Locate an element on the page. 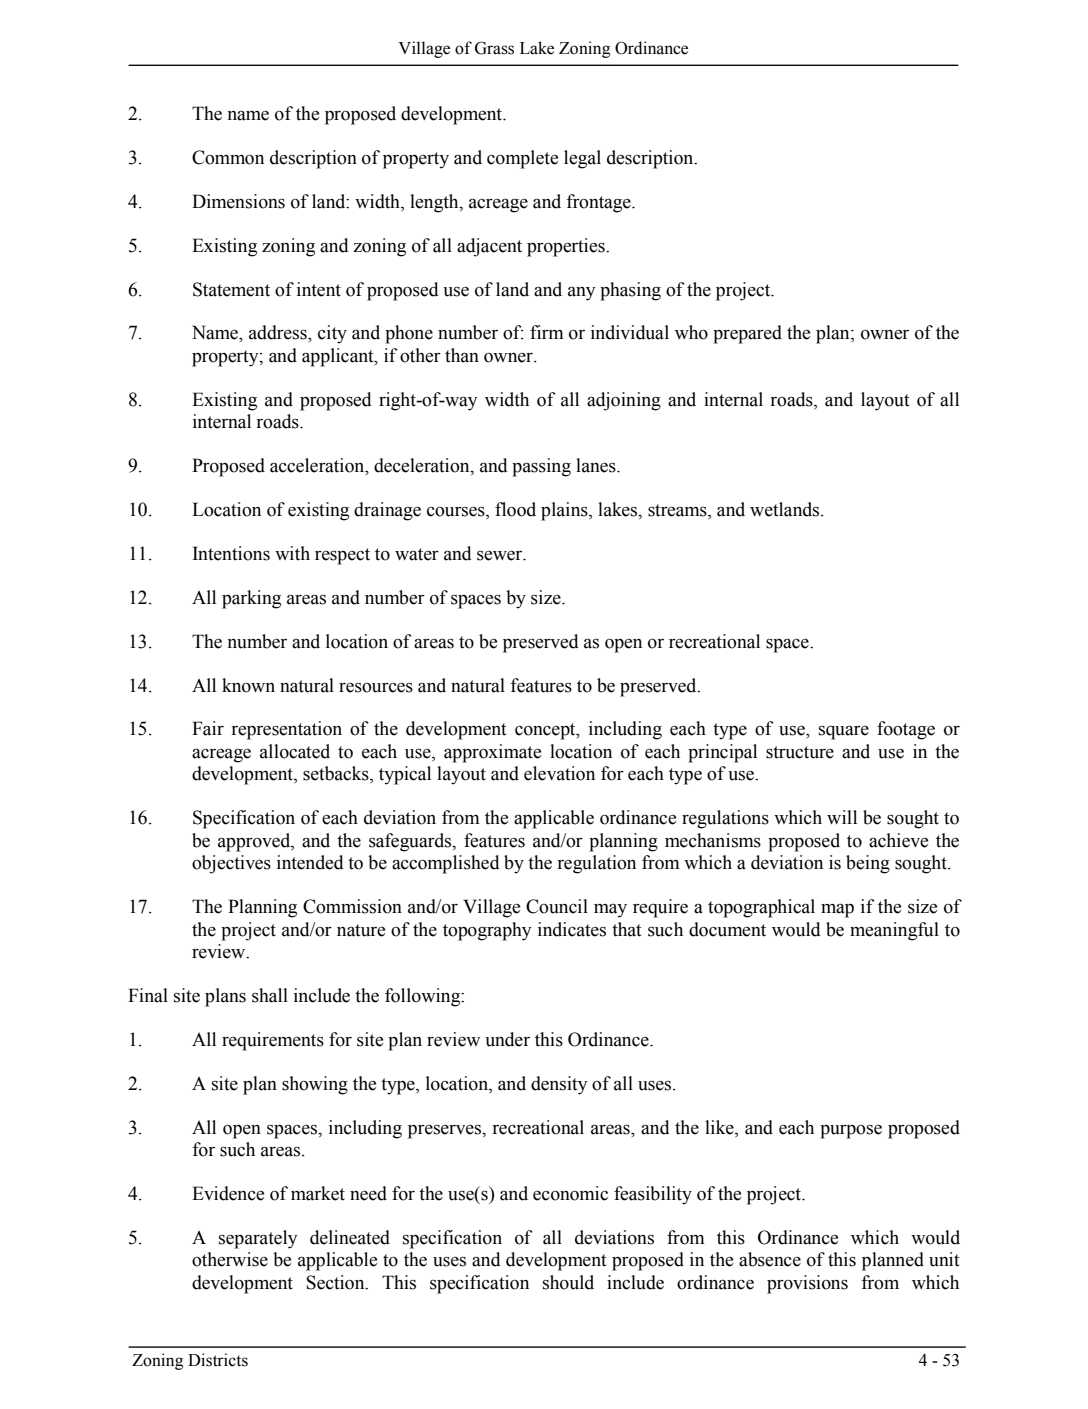  Common is located at coordinates (228, 157).
